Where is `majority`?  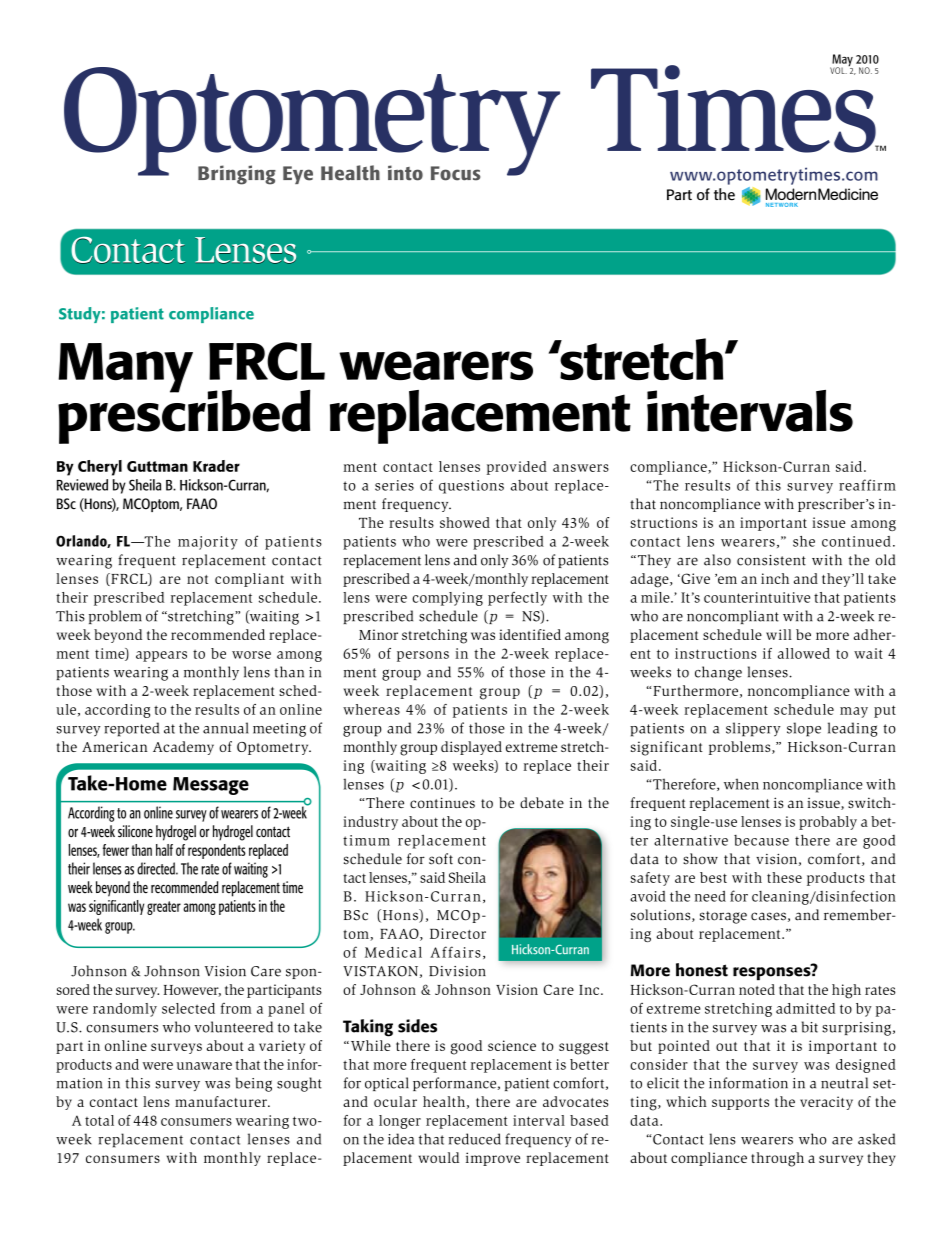
majority is located at coordinates (208, 543).
